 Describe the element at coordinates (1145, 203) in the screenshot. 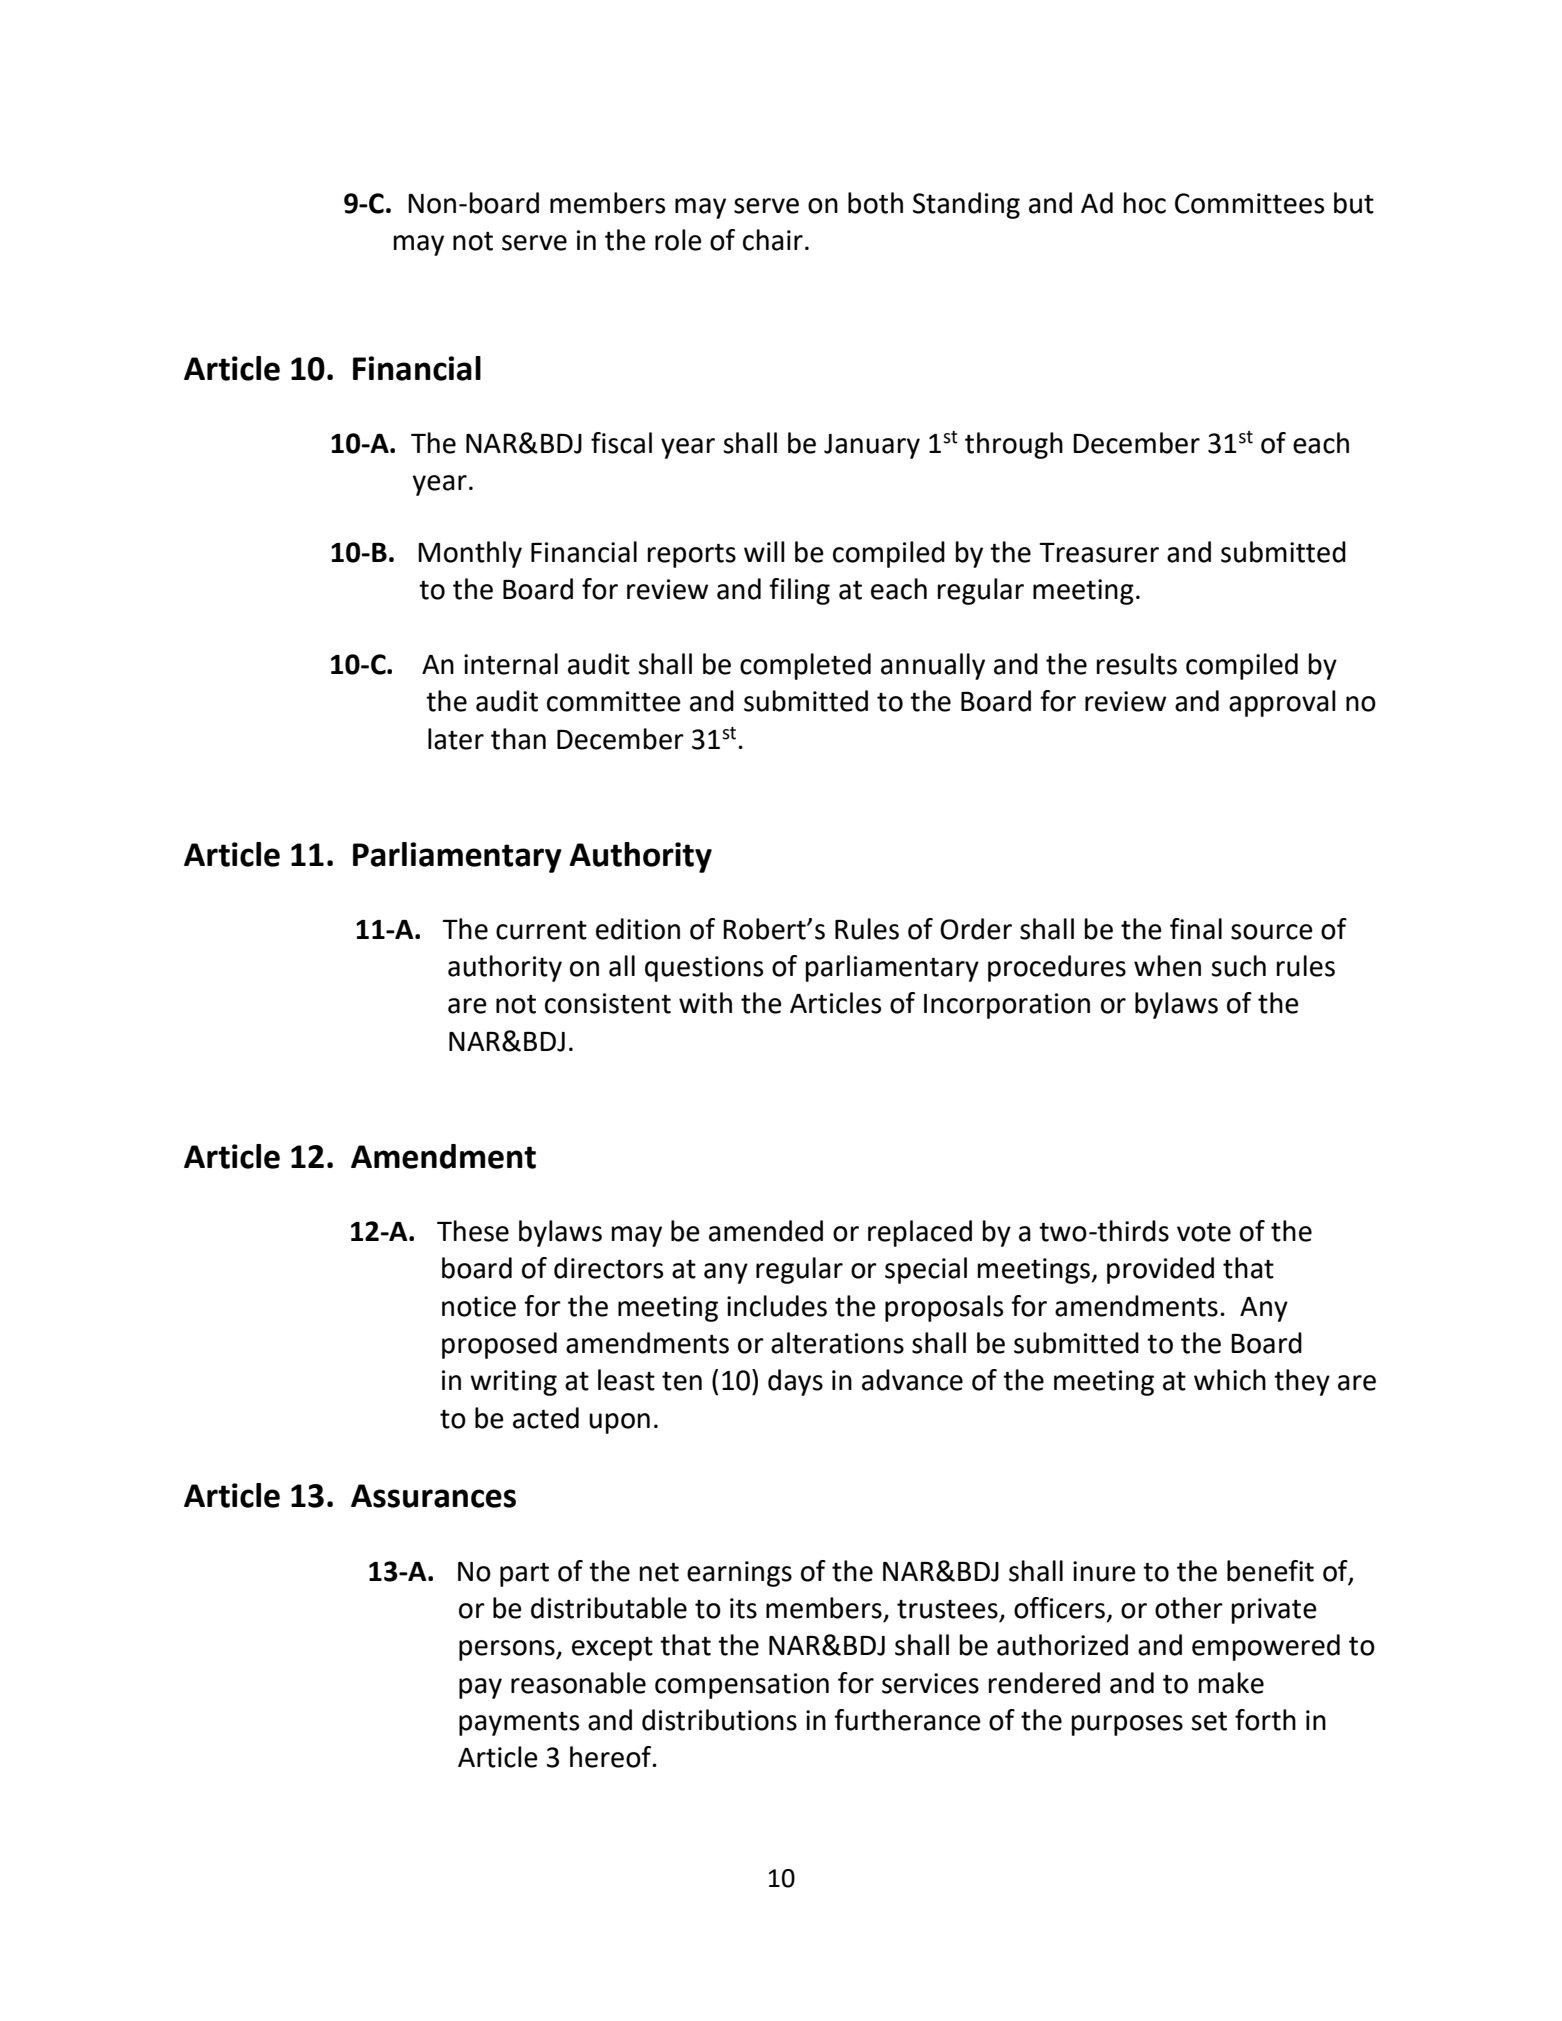

I see `hoc` at that location.
